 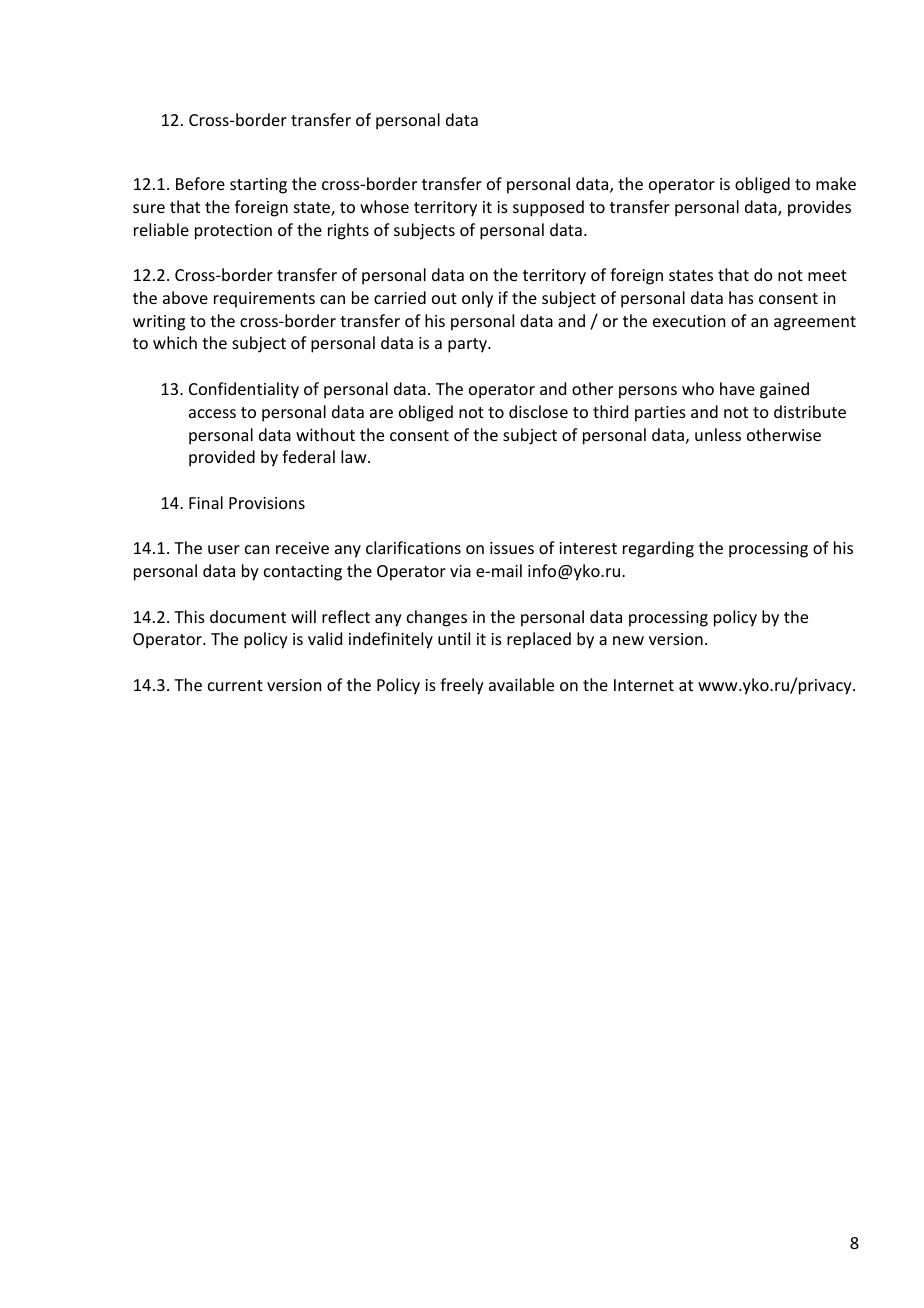 What do you see at coordinates (737, 388) in the document?
I see `have` at bounding box center [737, 388].
